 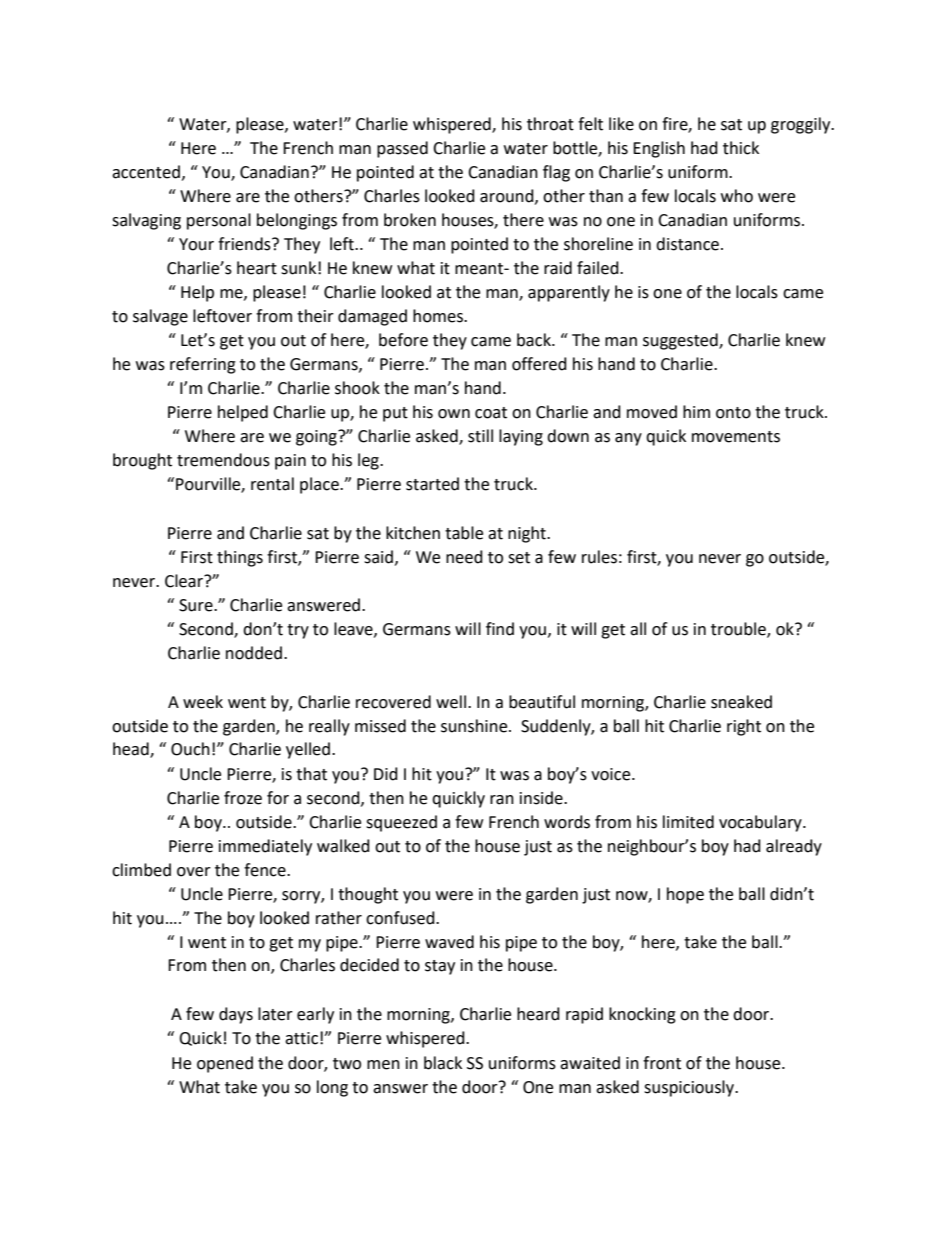 I want to click on opened, so click(x=225, y=1064).
